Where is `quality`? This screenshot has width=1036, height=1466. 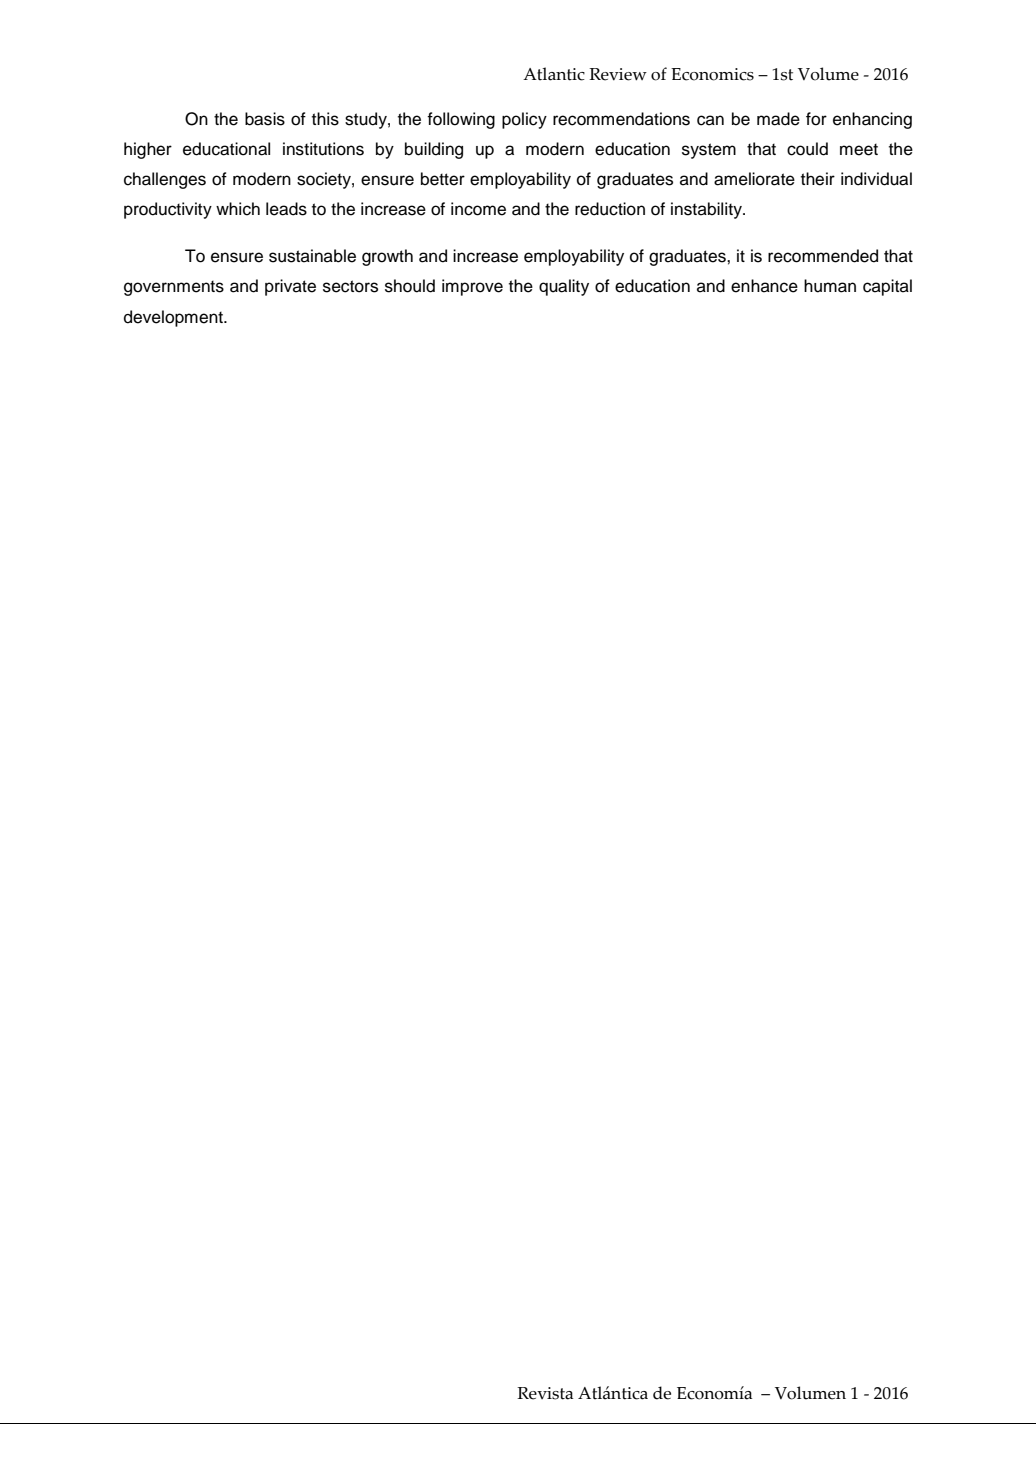 quality is located at coordinates (564, 287).
